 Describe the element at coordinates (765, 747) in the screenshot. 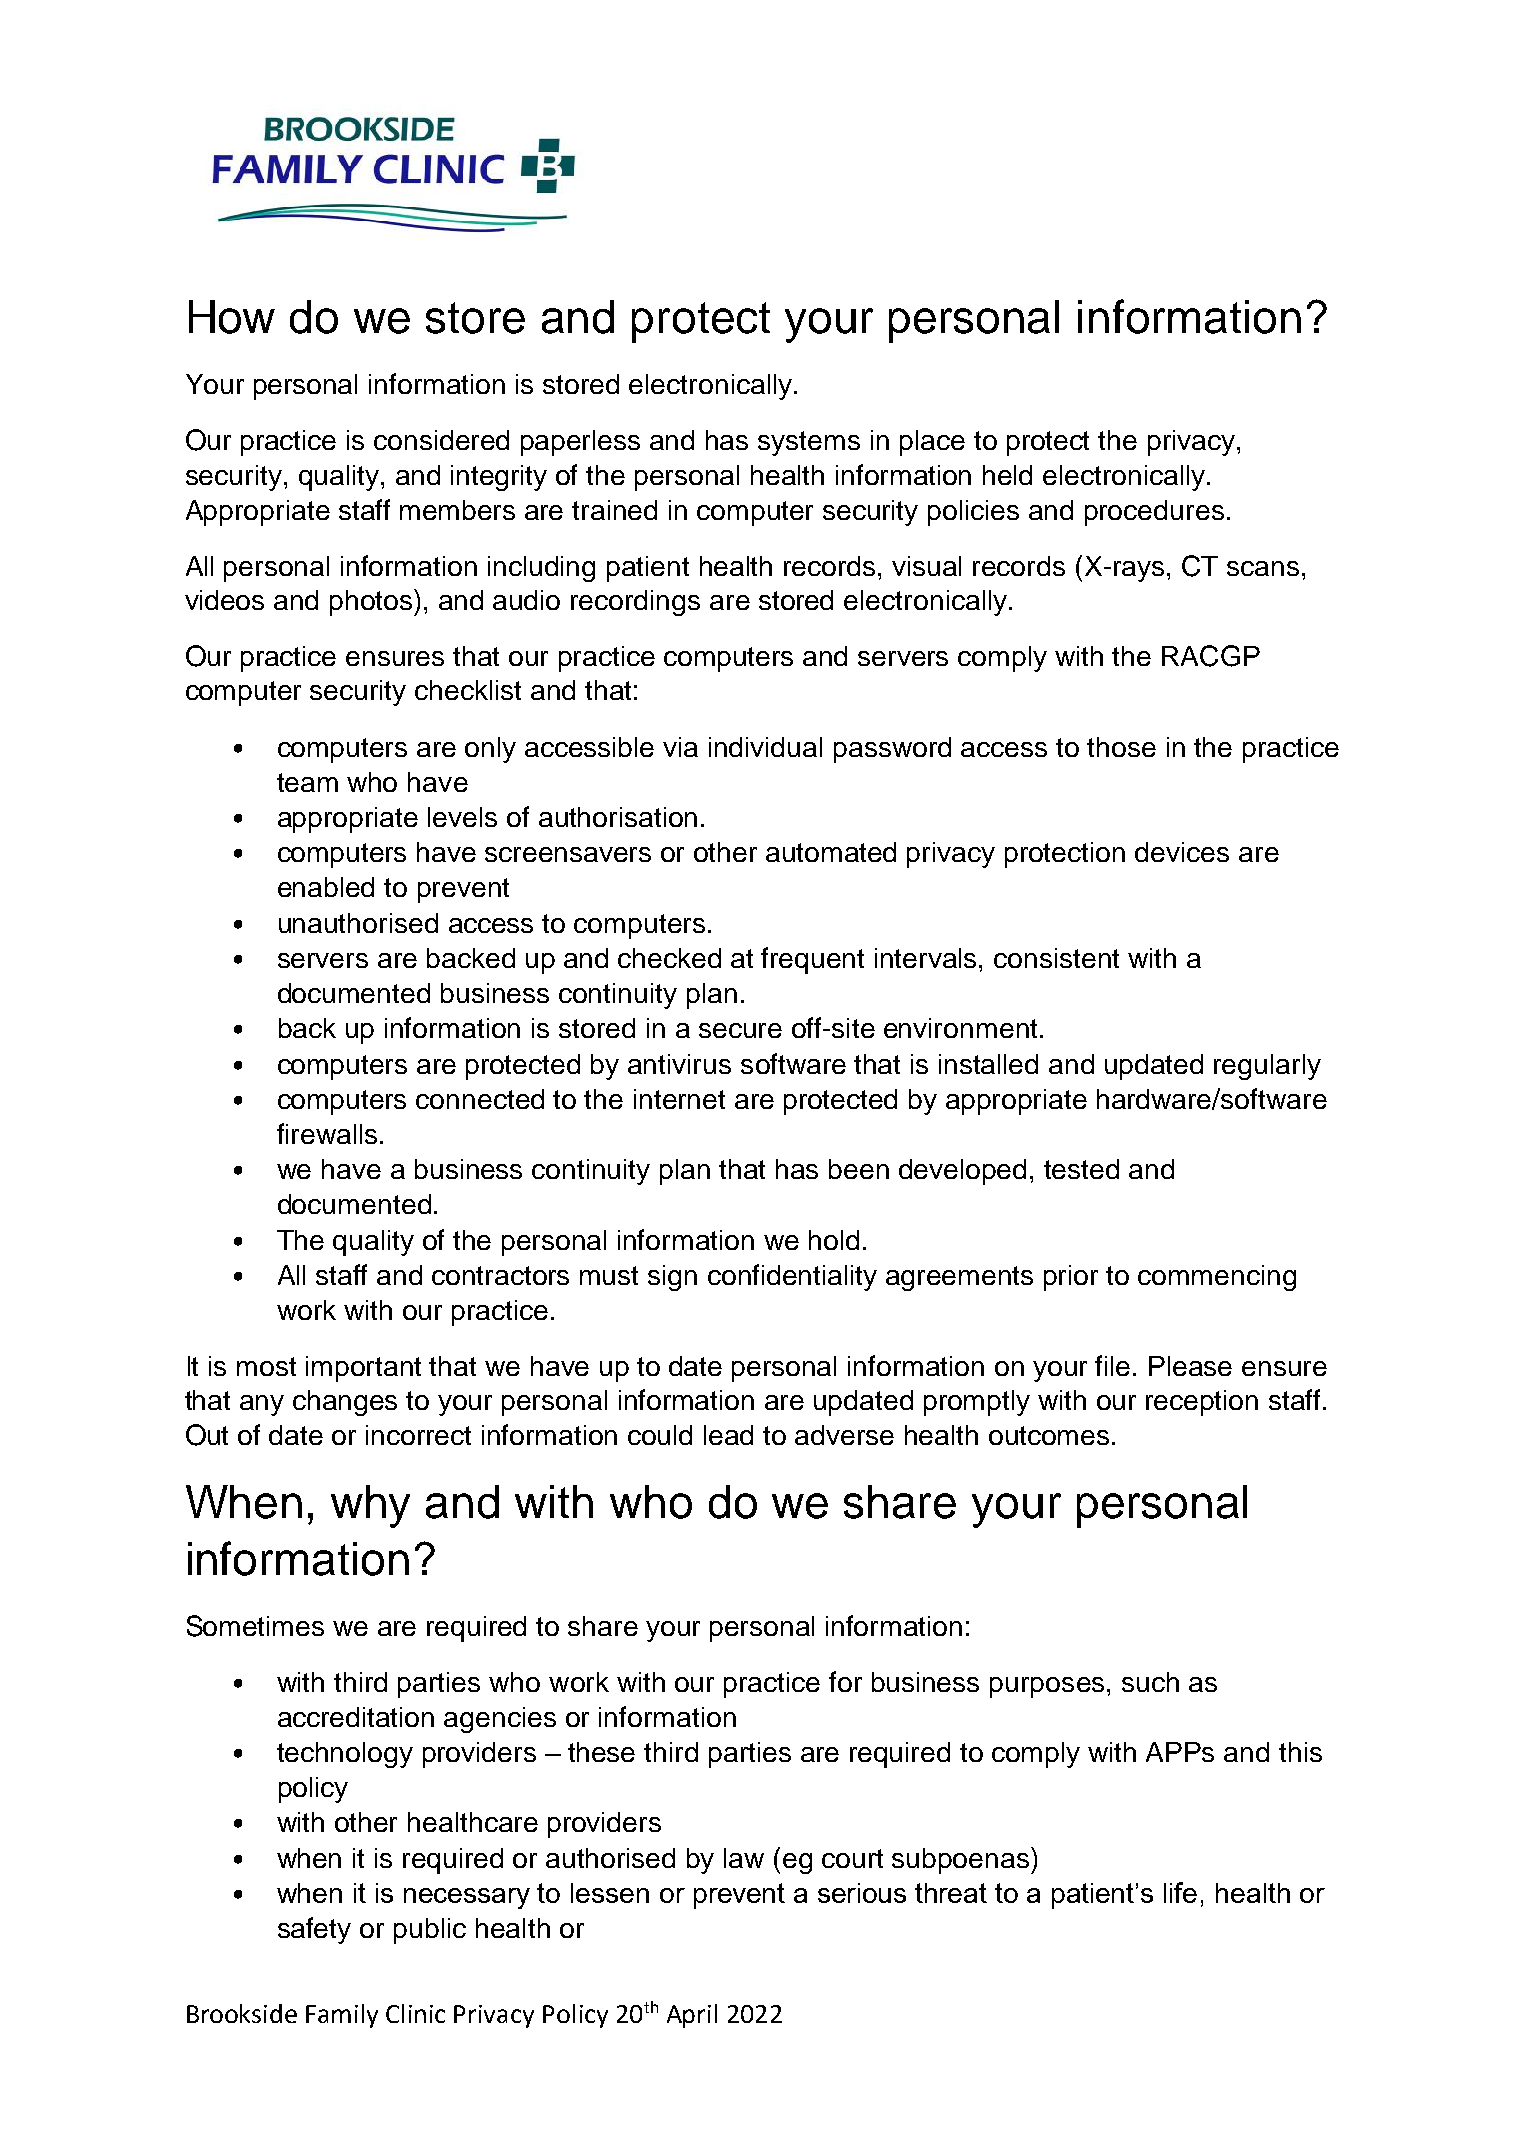

I see `individual` at that location.
